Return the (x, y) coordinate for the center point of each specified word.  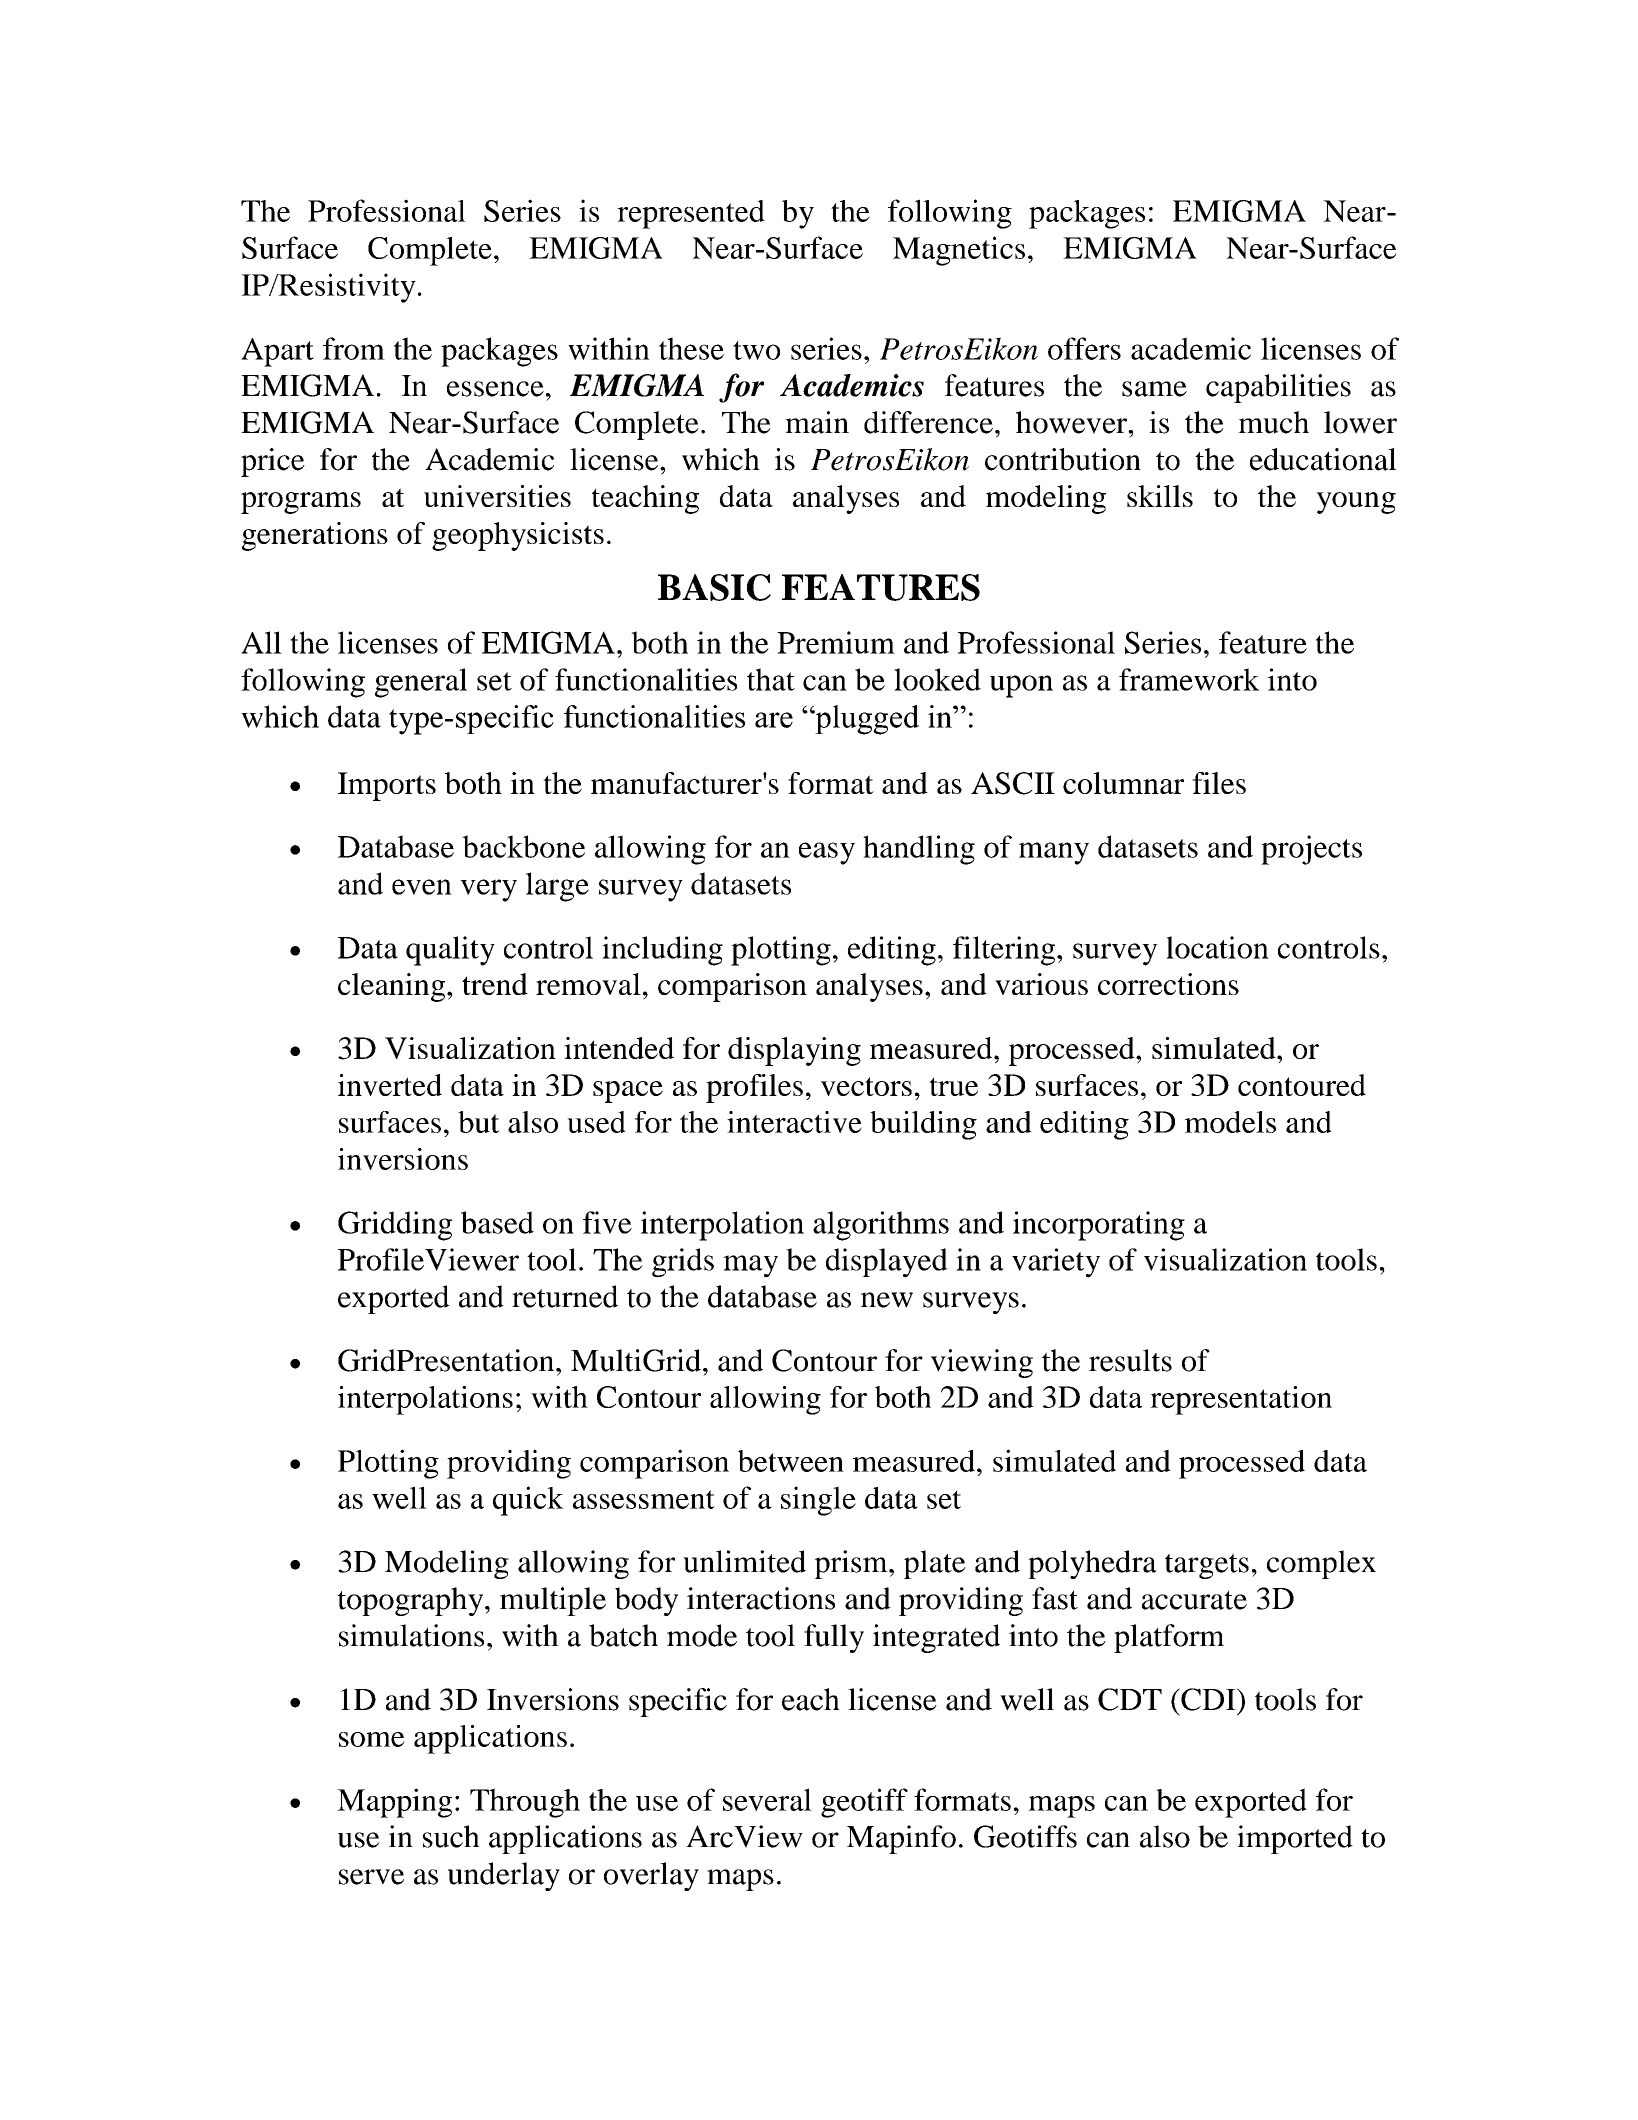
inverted (390, 1085)
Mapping (394, 1803)
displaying (794, 1051)
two (756, 350)
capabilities (1278, 388)
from (354, 348)
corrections (1168, 984)
